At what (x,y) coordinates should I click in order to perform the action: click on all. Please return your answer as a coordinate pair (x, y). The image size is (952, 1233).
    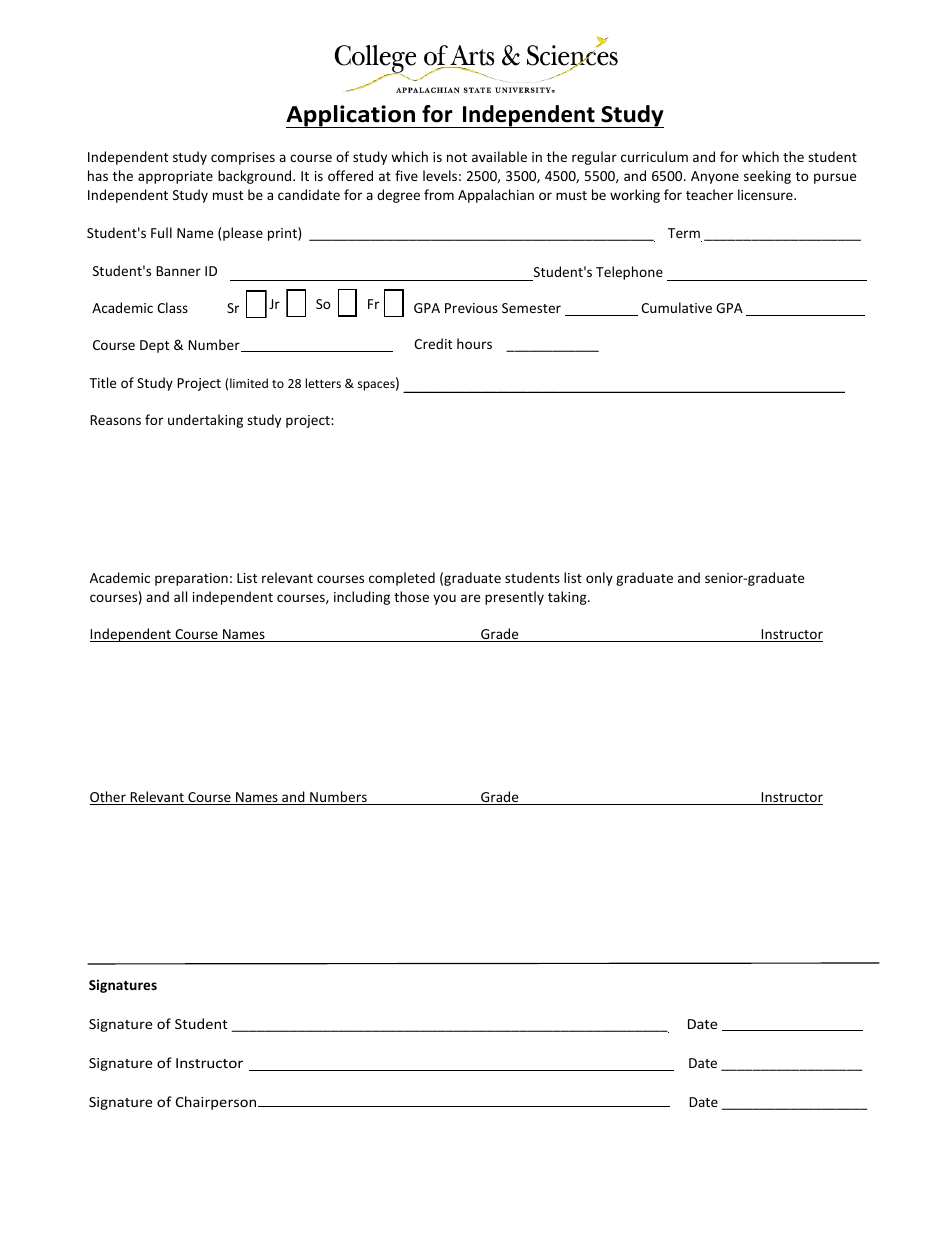
    Looking at the image, I should click on (180, 596).
